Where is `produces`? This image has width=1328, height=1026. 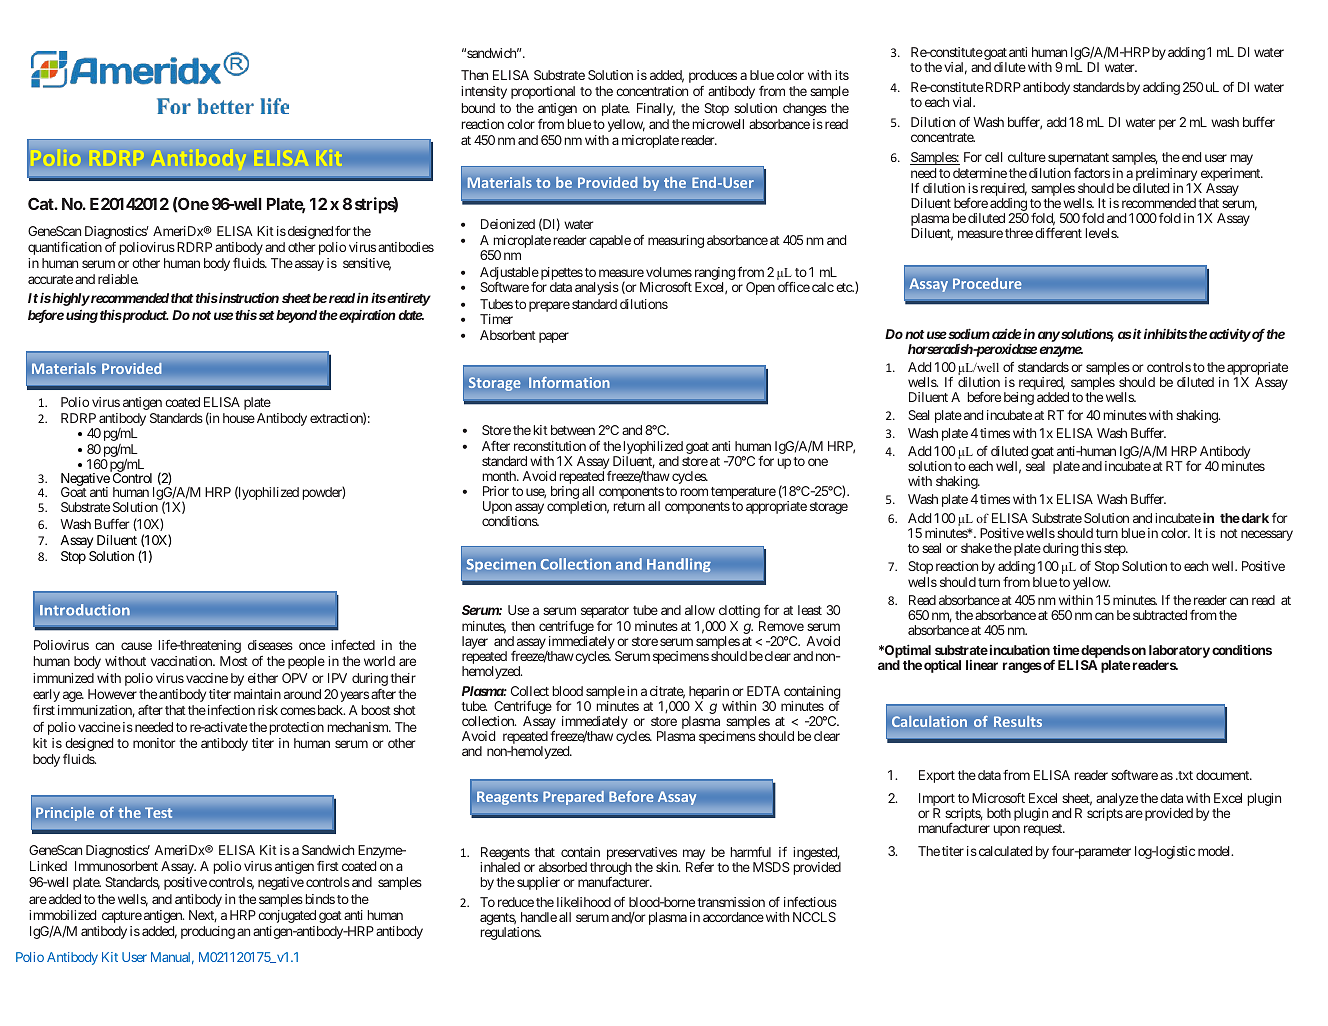 produces is located at coordinates (713, 76).
